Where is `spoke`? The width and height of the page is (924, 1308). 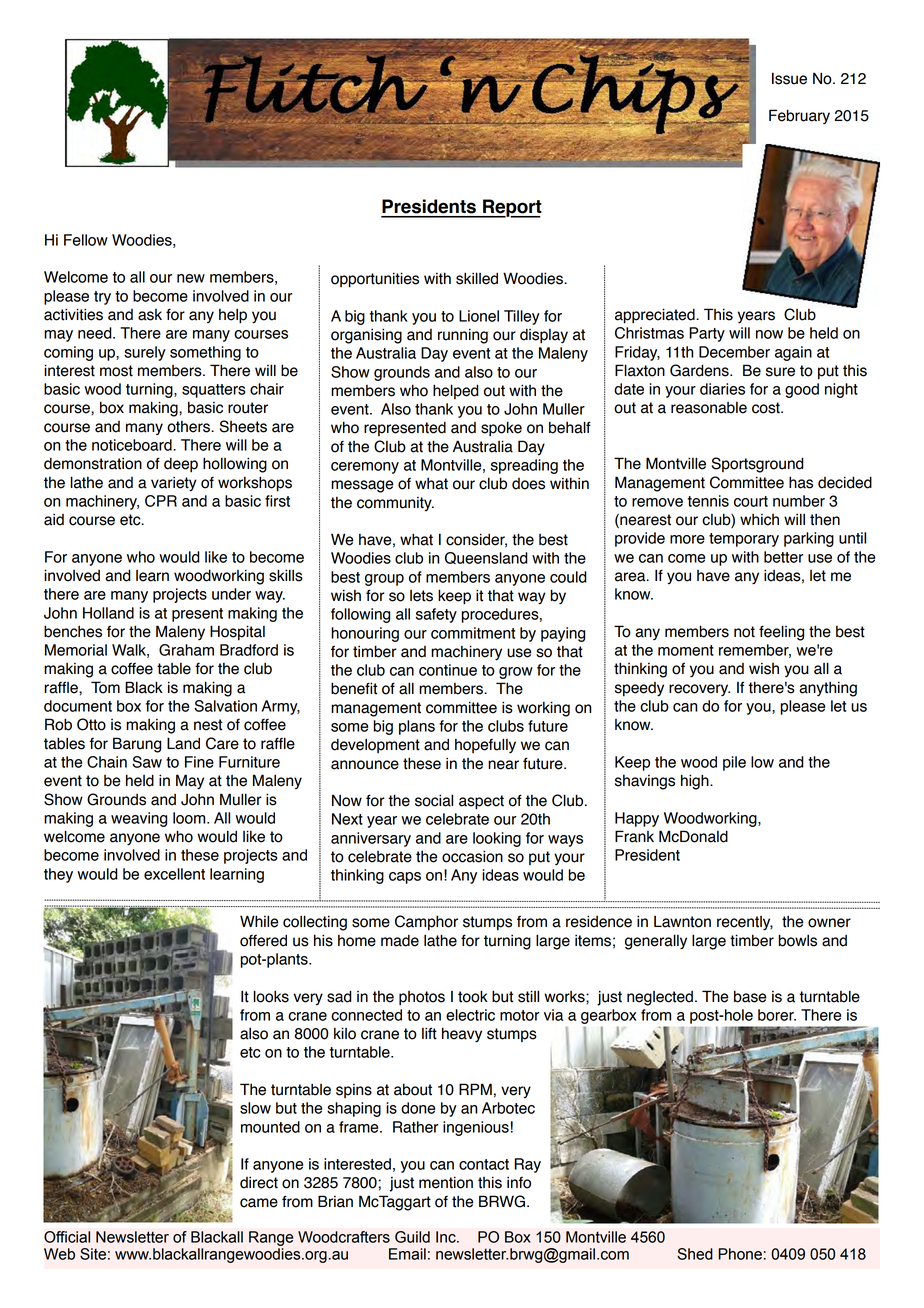
spoke is located at coordinates (501, 429).
